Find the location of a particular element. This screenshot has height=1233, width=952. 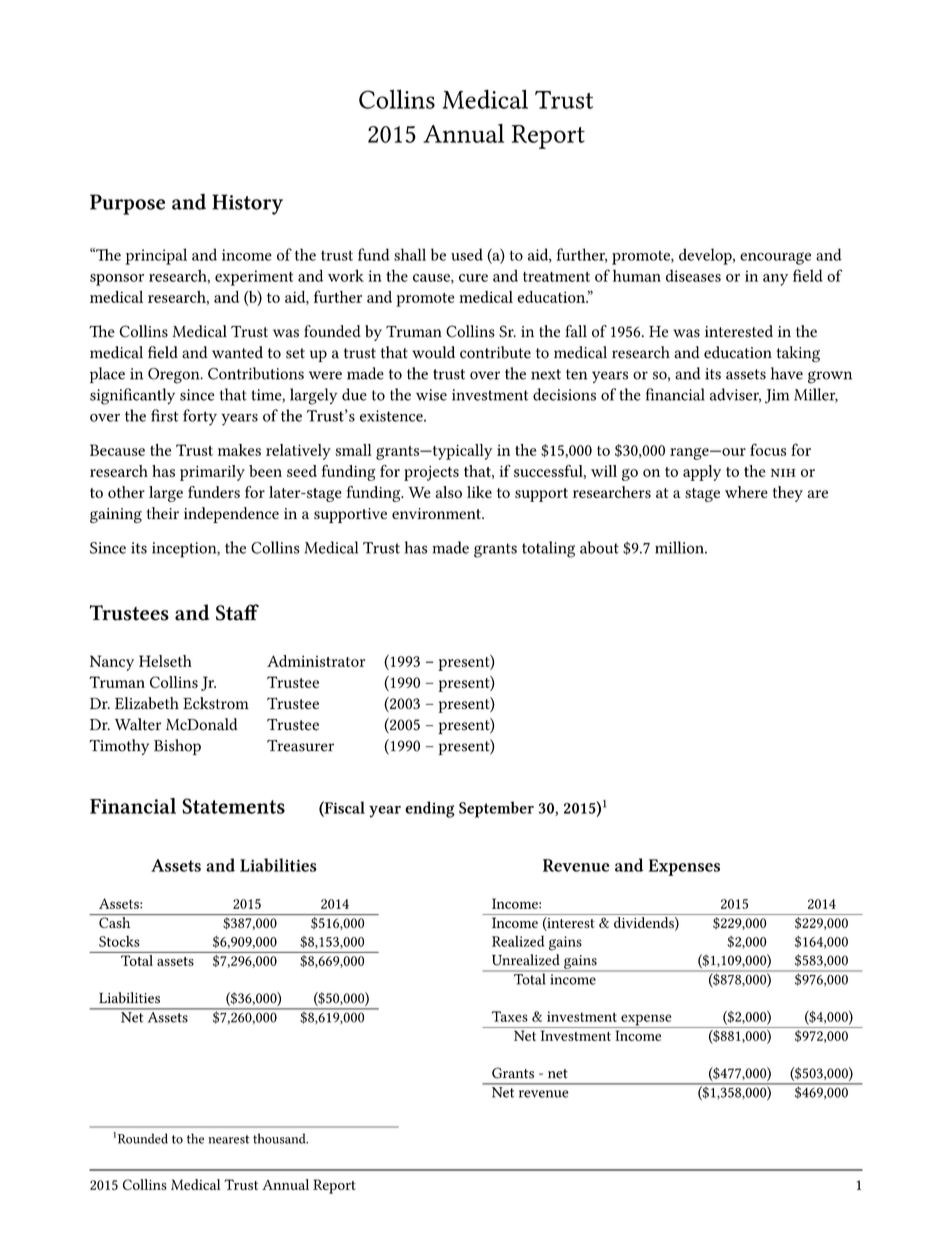

projects is located at coordinates (431, 473).
